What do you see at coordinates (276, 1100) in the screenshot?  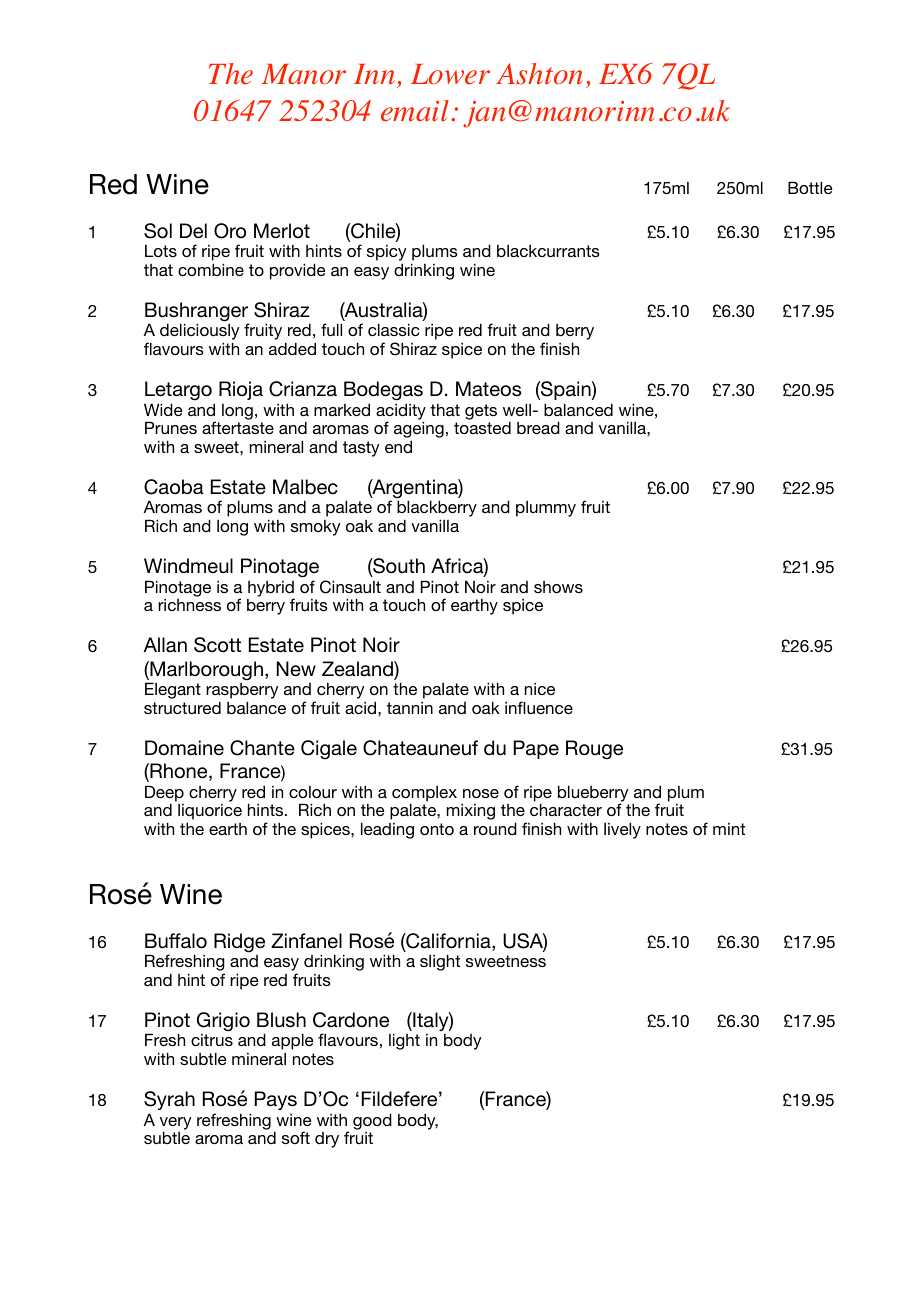 I see `Pays` at bounding box center [276, 1100].
